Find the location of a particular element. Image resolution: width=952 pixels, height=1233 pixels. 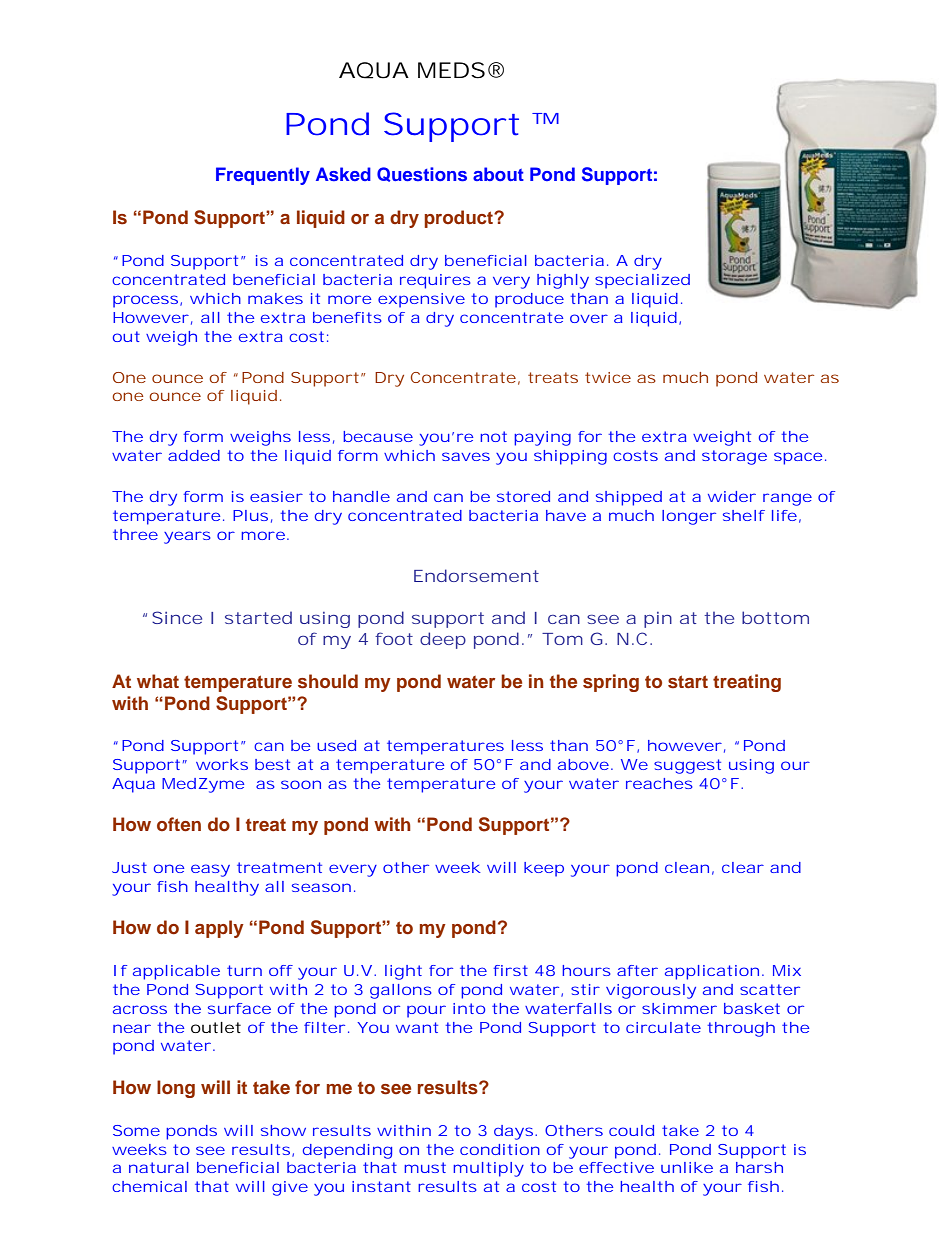

natural is located at coordinates (159, 1167).
